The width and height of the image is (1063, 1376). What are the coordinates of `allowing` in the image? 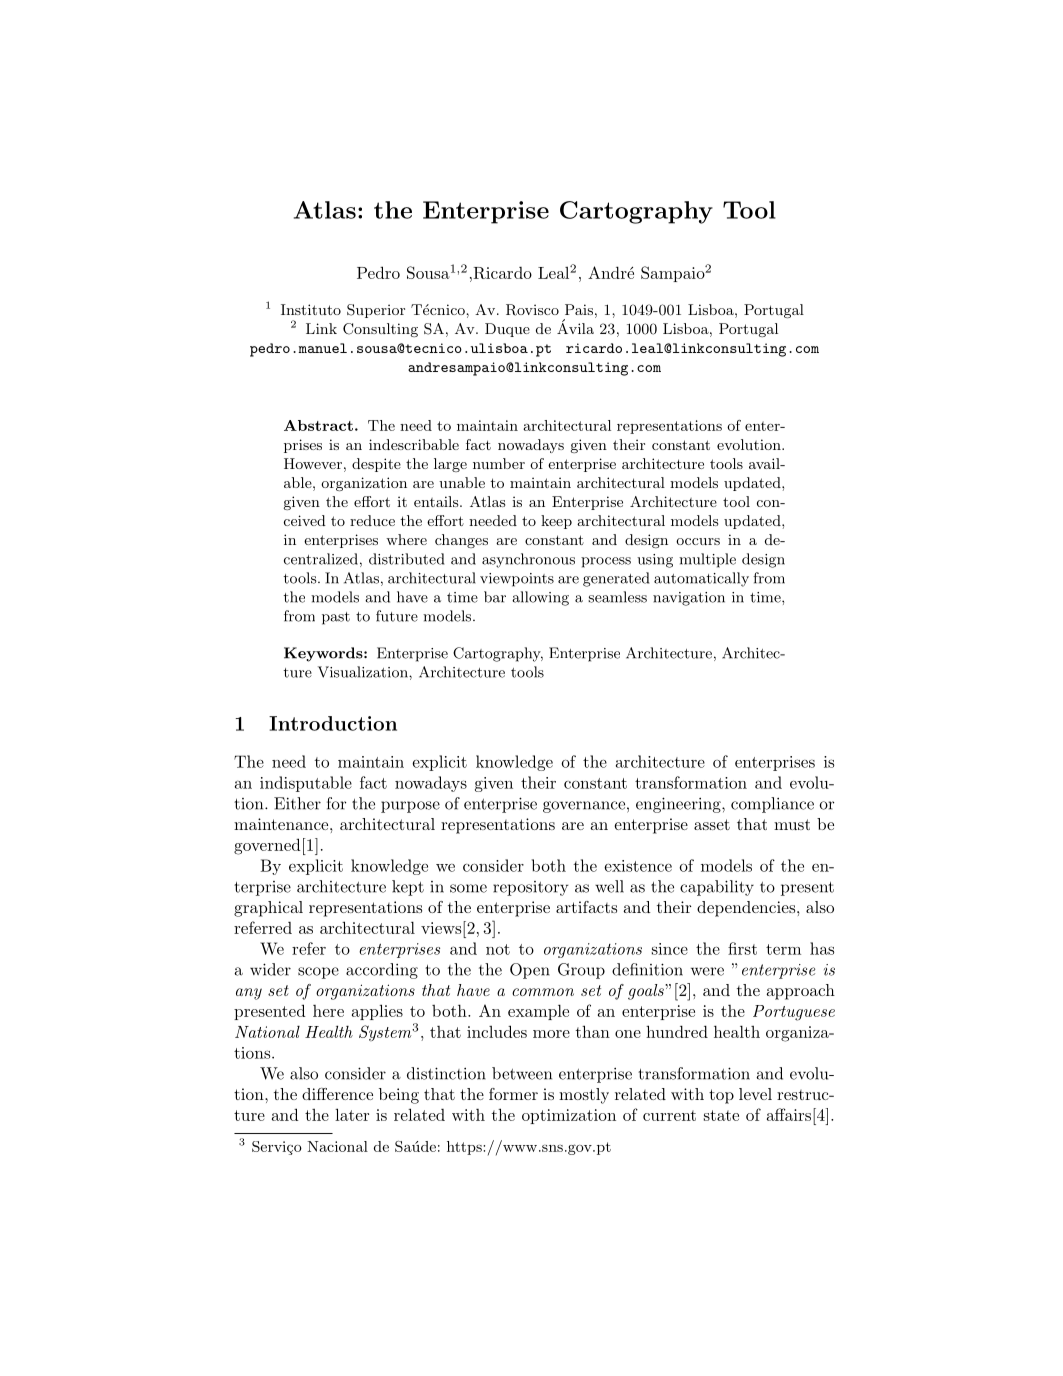 It's located at (540, 598).
